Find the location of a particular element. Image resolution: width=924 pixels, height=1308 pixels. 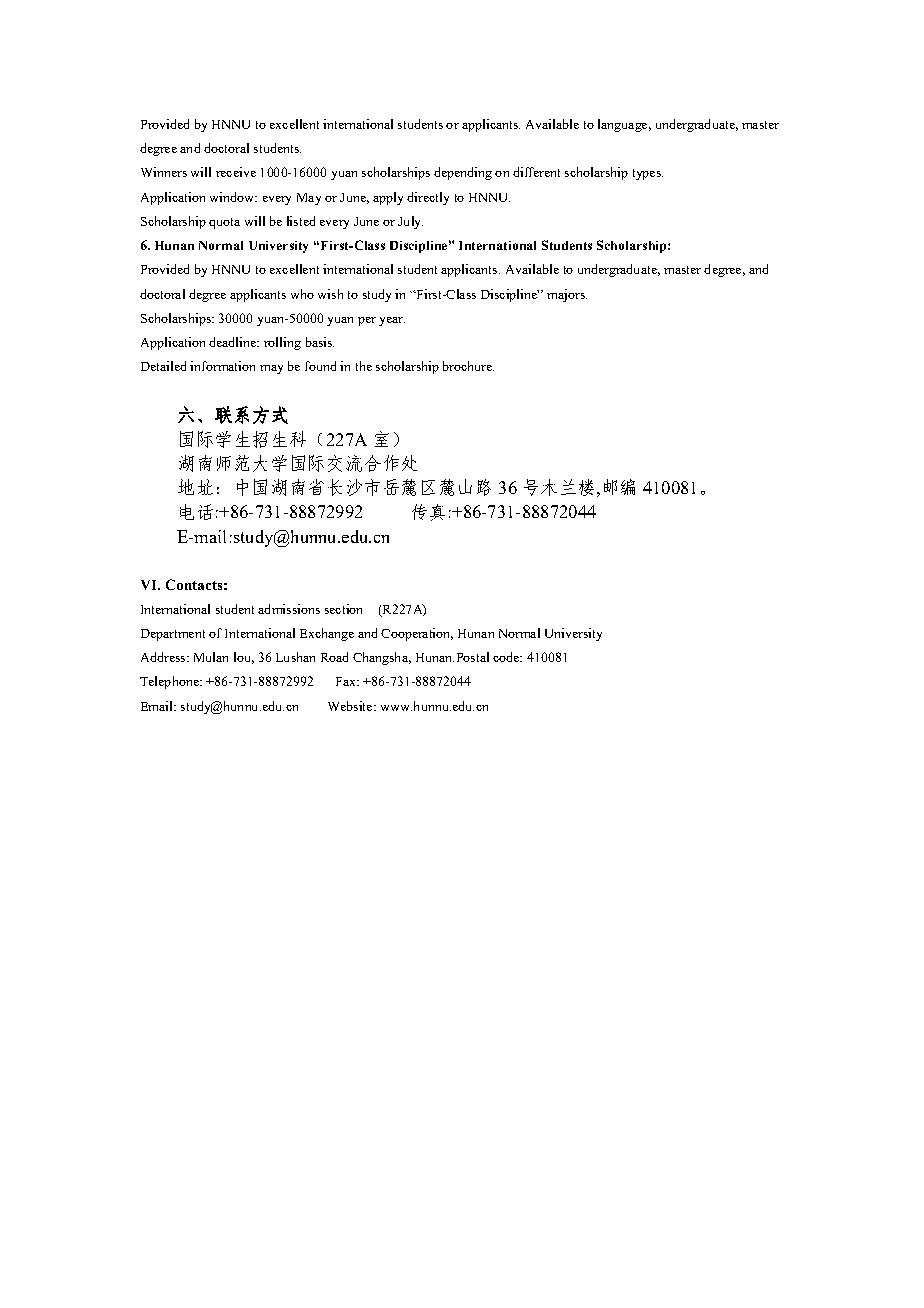

window is located at coordinates (233, 197).
